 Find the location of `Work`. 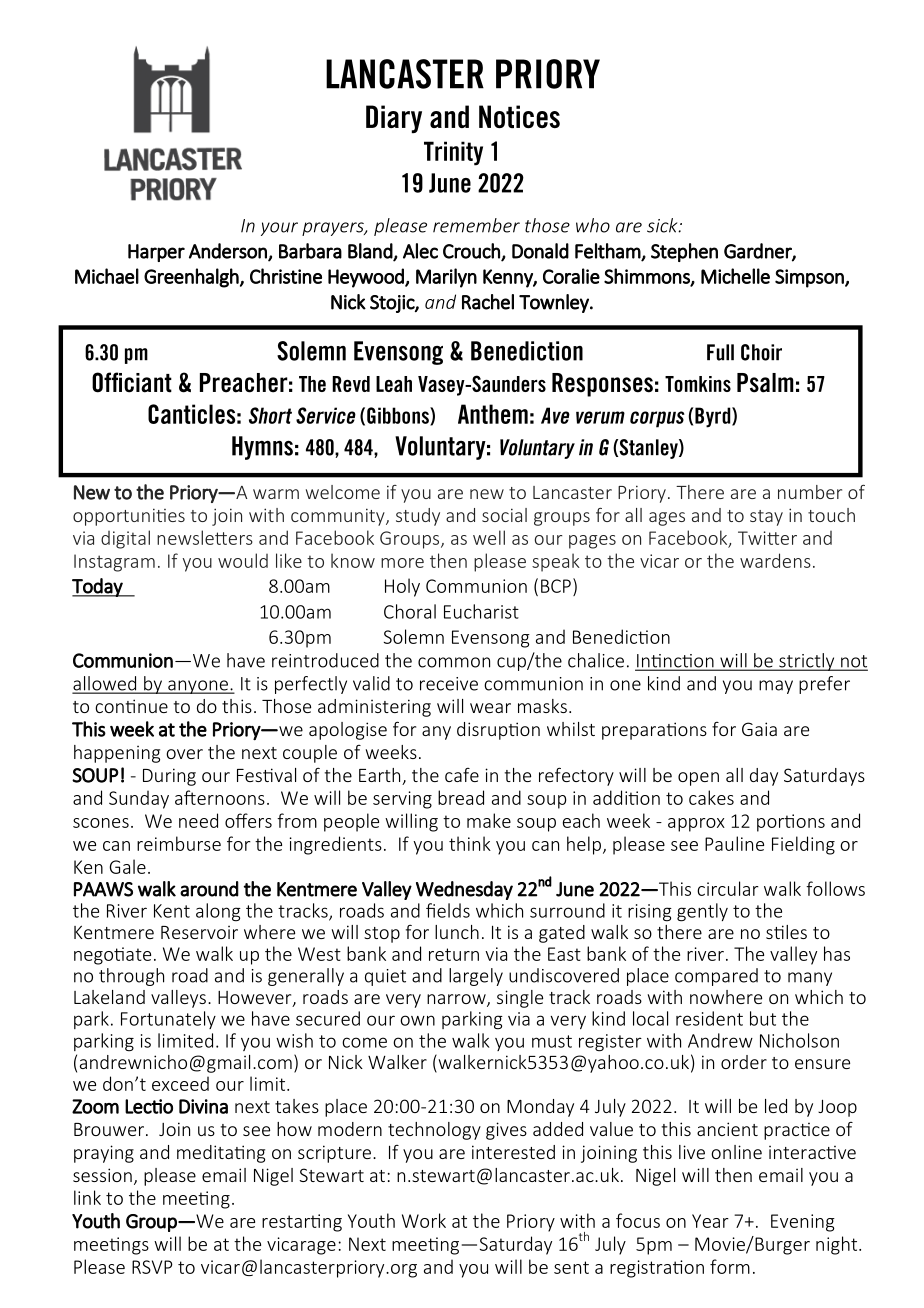

Work is located at coordinates (424, 1220).
